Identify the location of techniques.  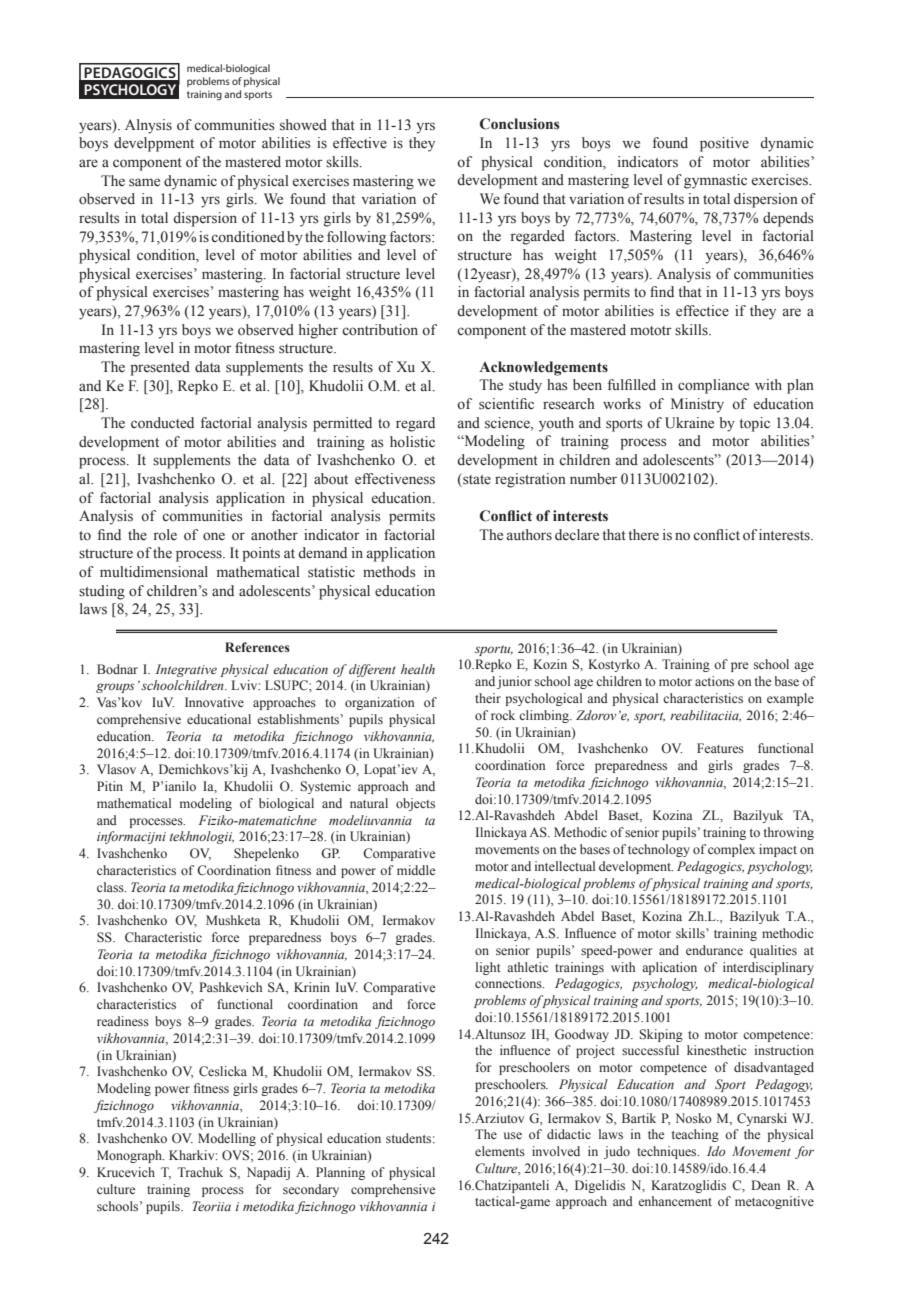
(668, 1152).
